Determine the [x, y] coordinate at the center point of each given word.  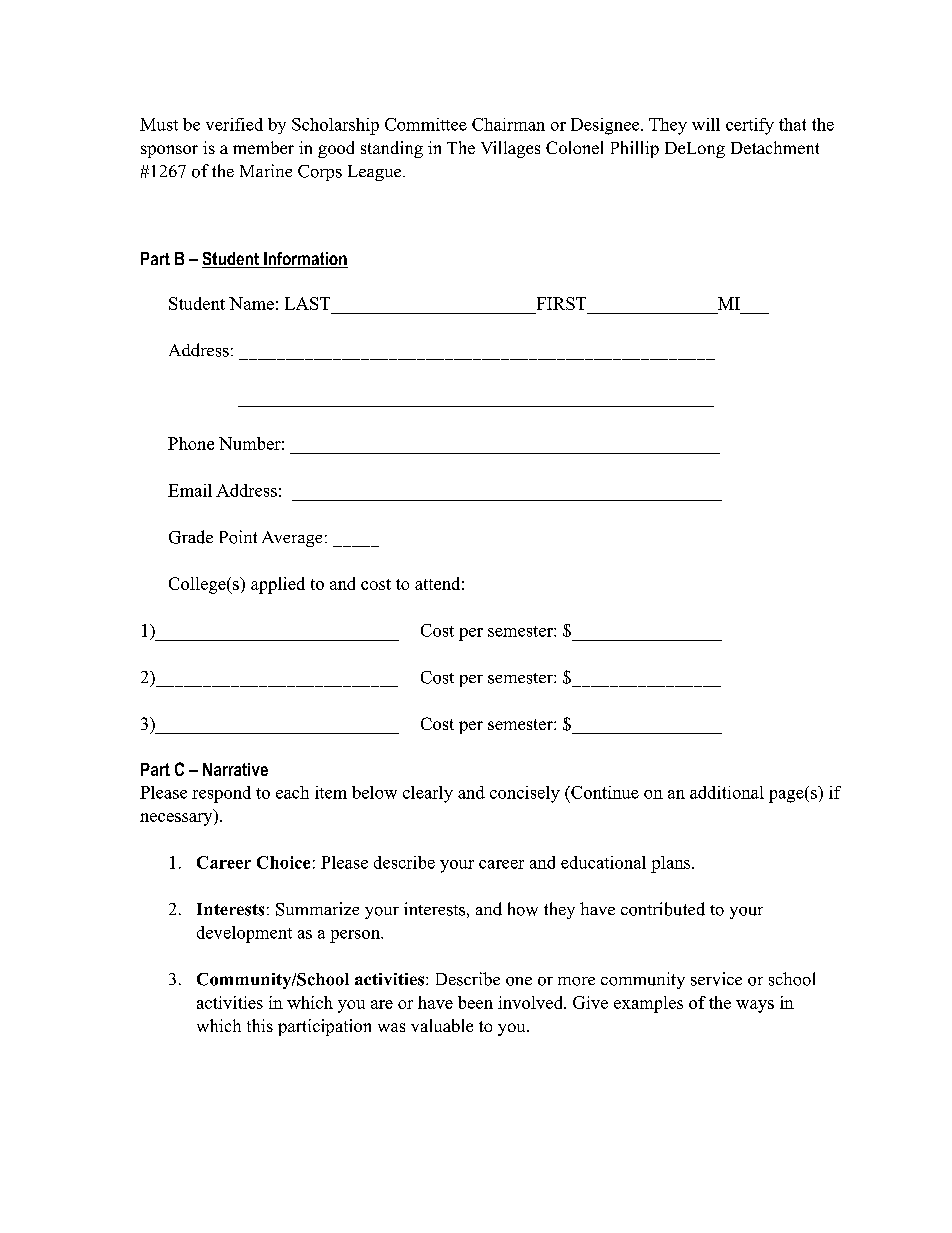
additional [727, 792]
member [263, 147]
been [475, 1002]
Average [292, 539]
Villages [510, 149]
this [260, 1025]
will [706, 124]
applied [278, 585]
